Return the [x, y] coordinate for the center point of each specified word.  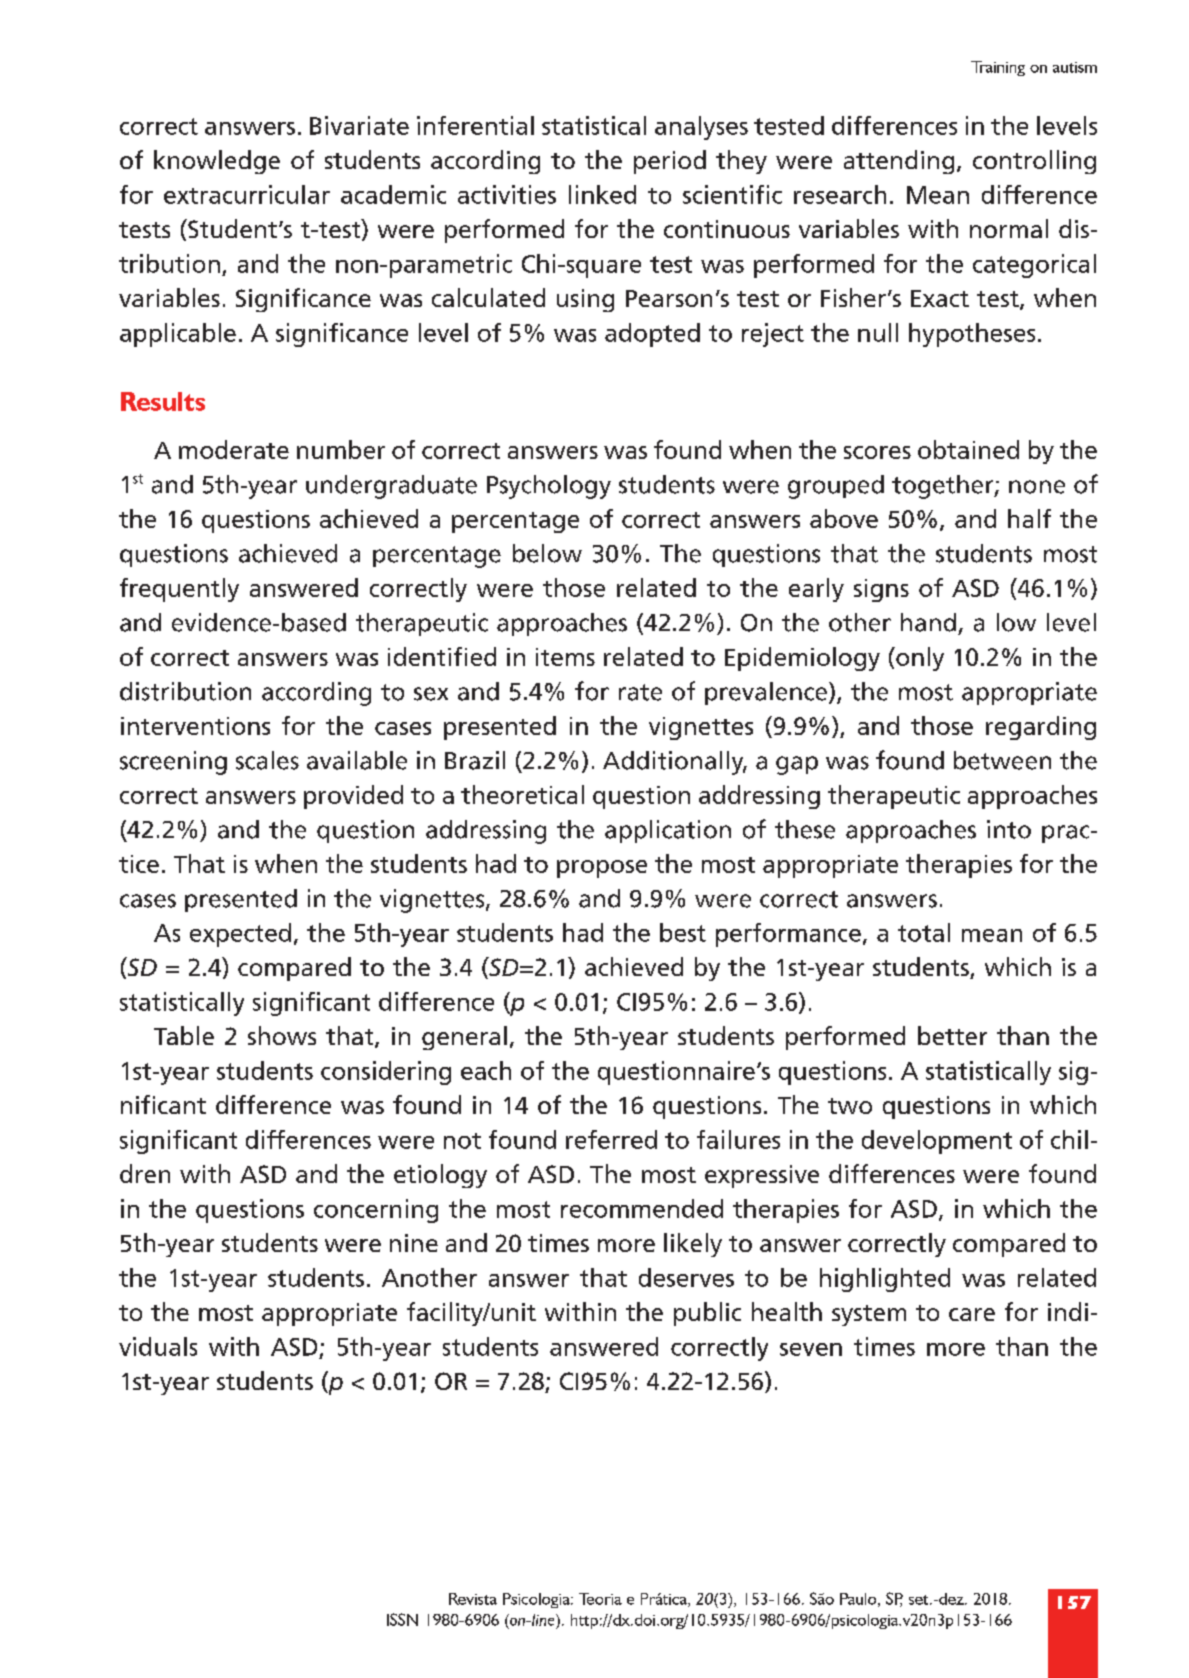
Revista [473, 1599]
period [670, 162]
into [1009, 829]
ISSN [402, 1619]
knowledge [217, 162]
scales [267, 760]
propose [602, 869]
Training [998, 68]
